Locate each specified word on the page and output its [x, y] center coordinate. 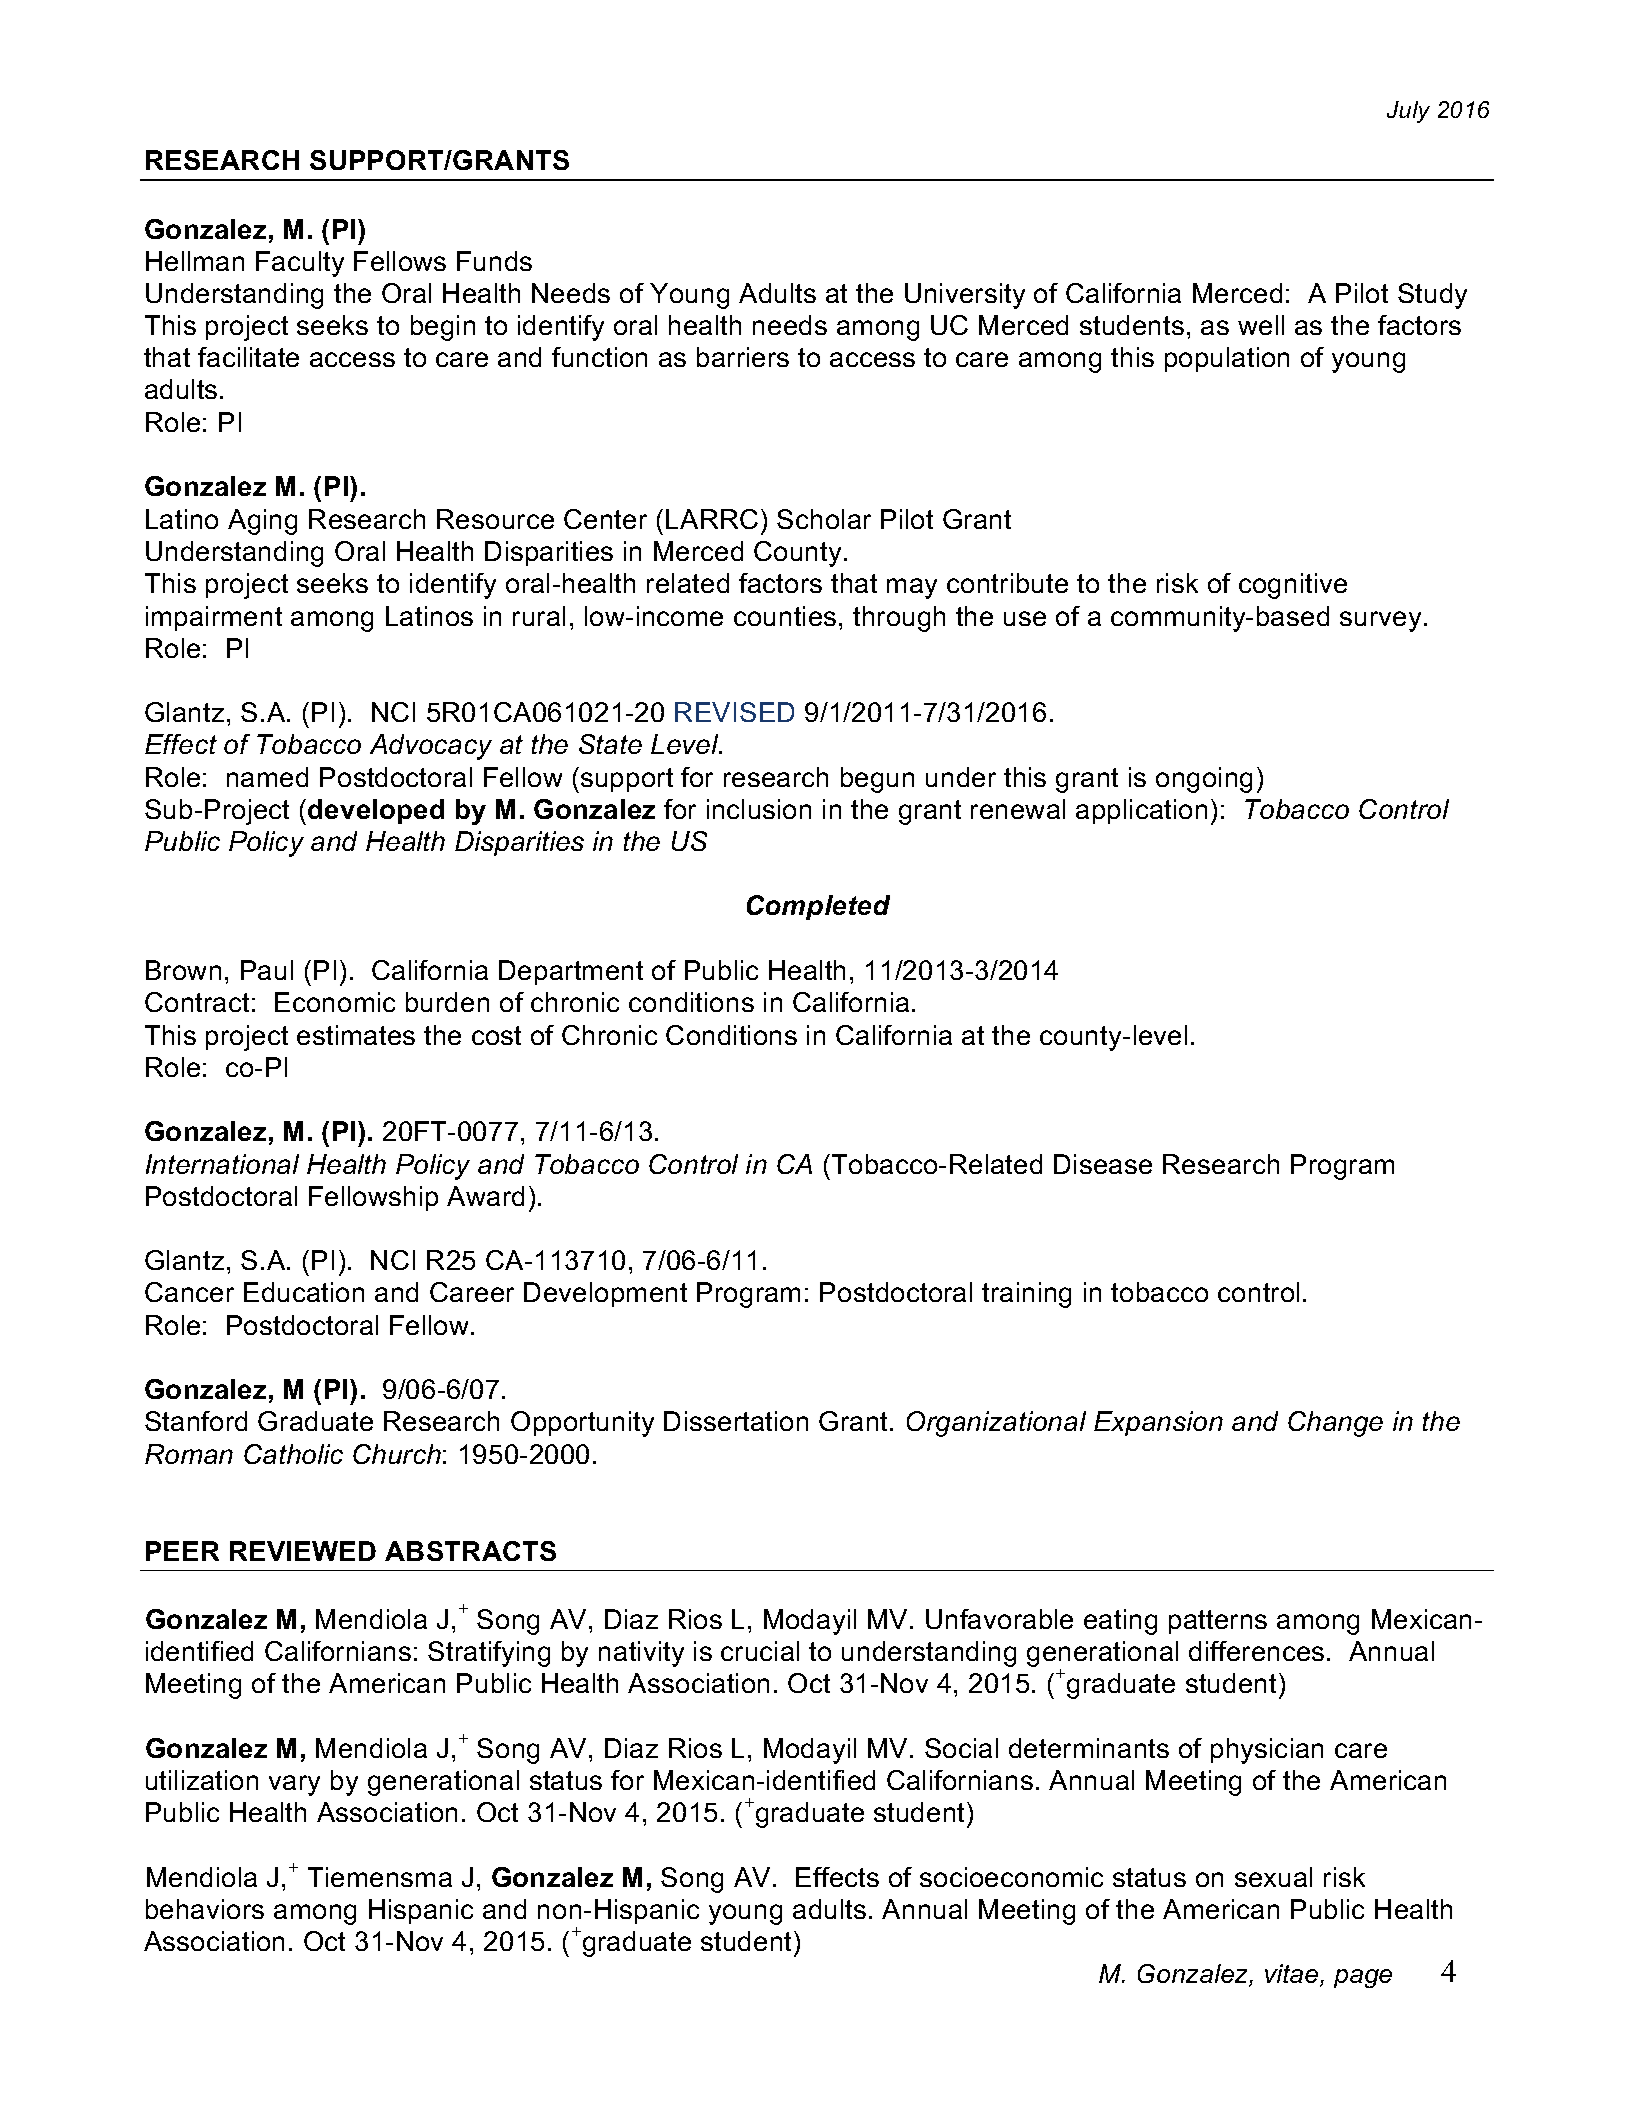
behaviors [205, 1909]
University [965, 296]
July [1408, 112]
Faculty [300, 264]
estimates [356, 1035]
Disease [1103, 1164]
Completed [818, 907]
